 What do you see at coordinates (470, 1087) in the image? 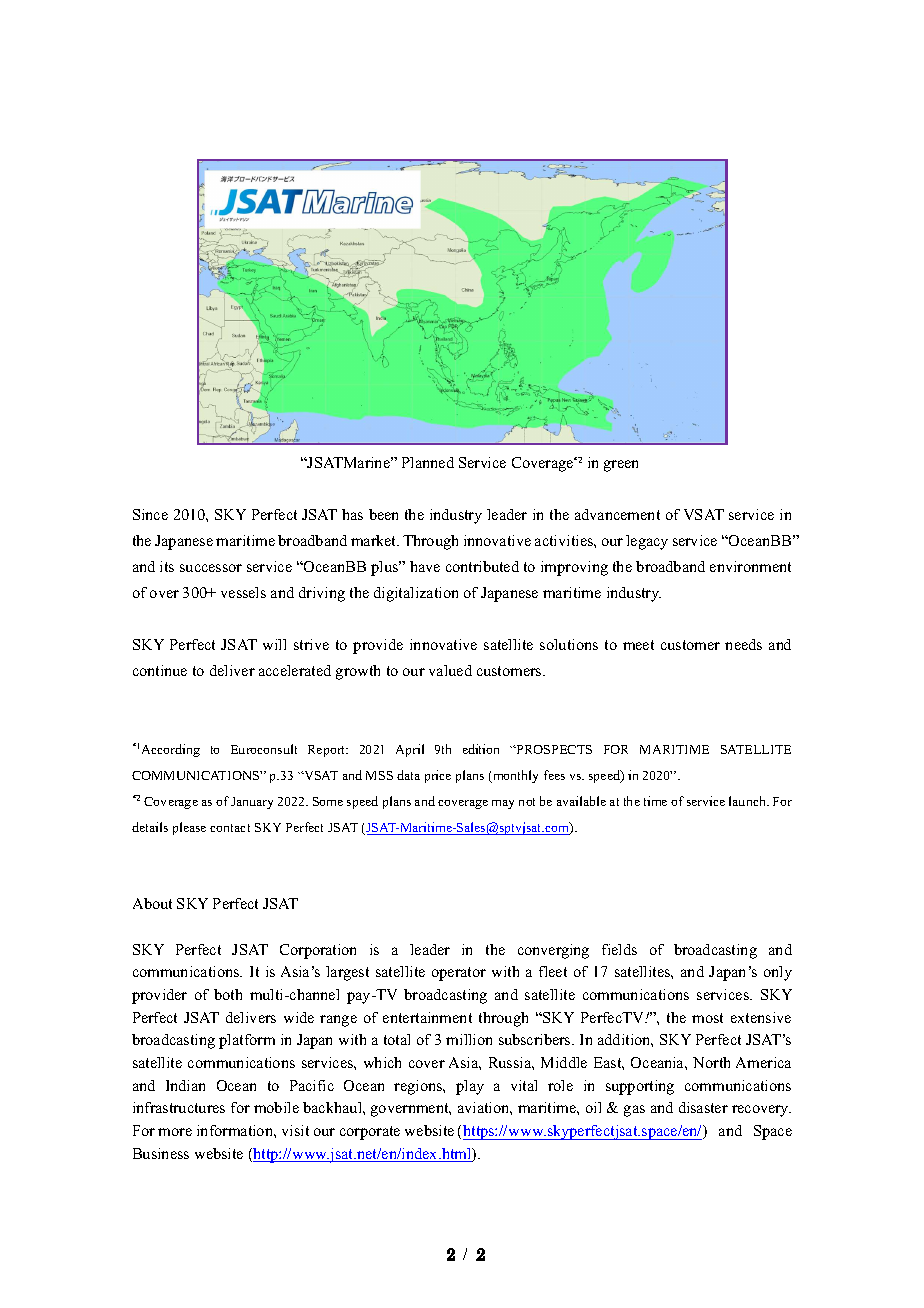
I see `play` at bounding box center [470, 1087].
